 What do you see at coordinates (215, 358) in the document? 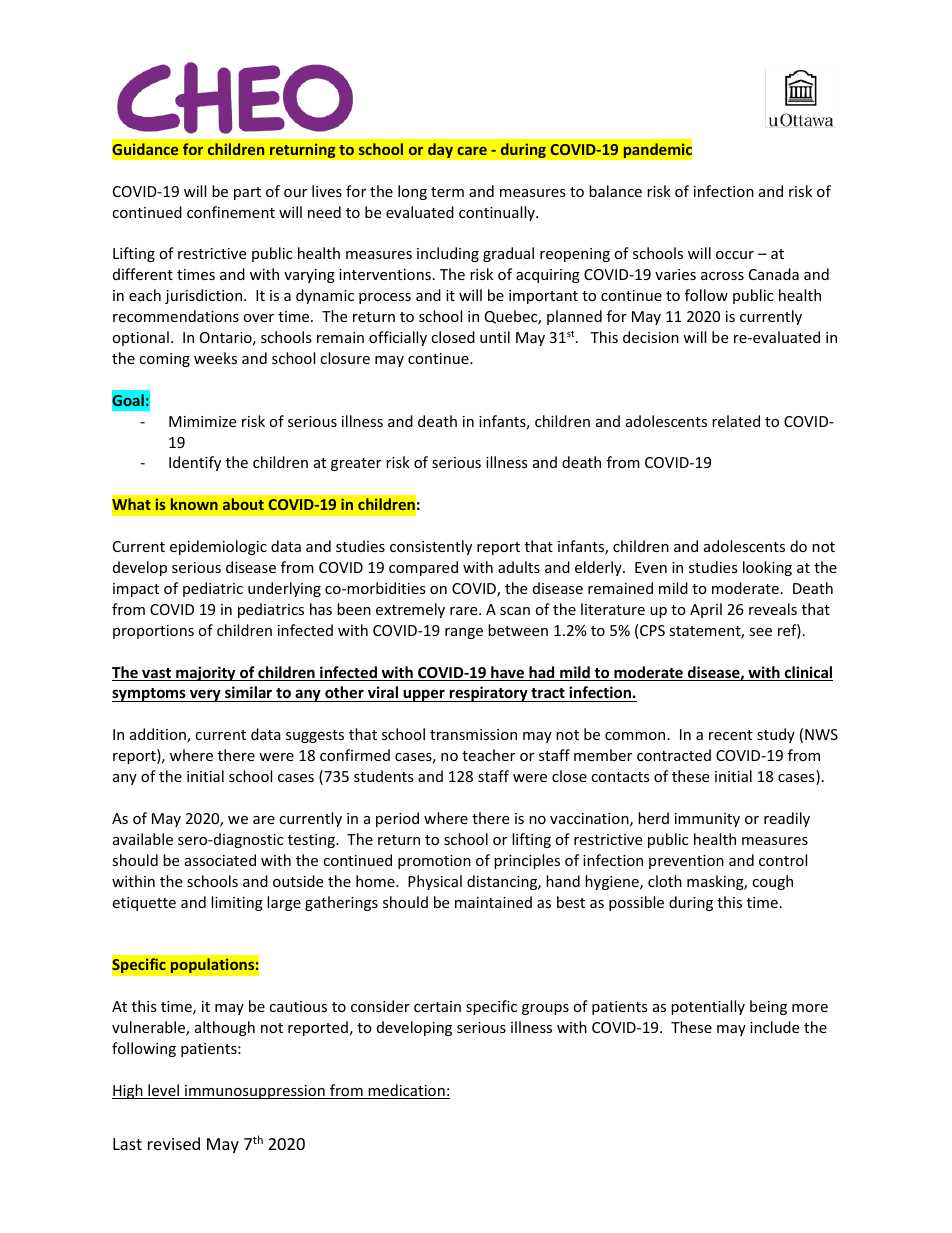
I see `weeks` at bounding box center [215, 358].
